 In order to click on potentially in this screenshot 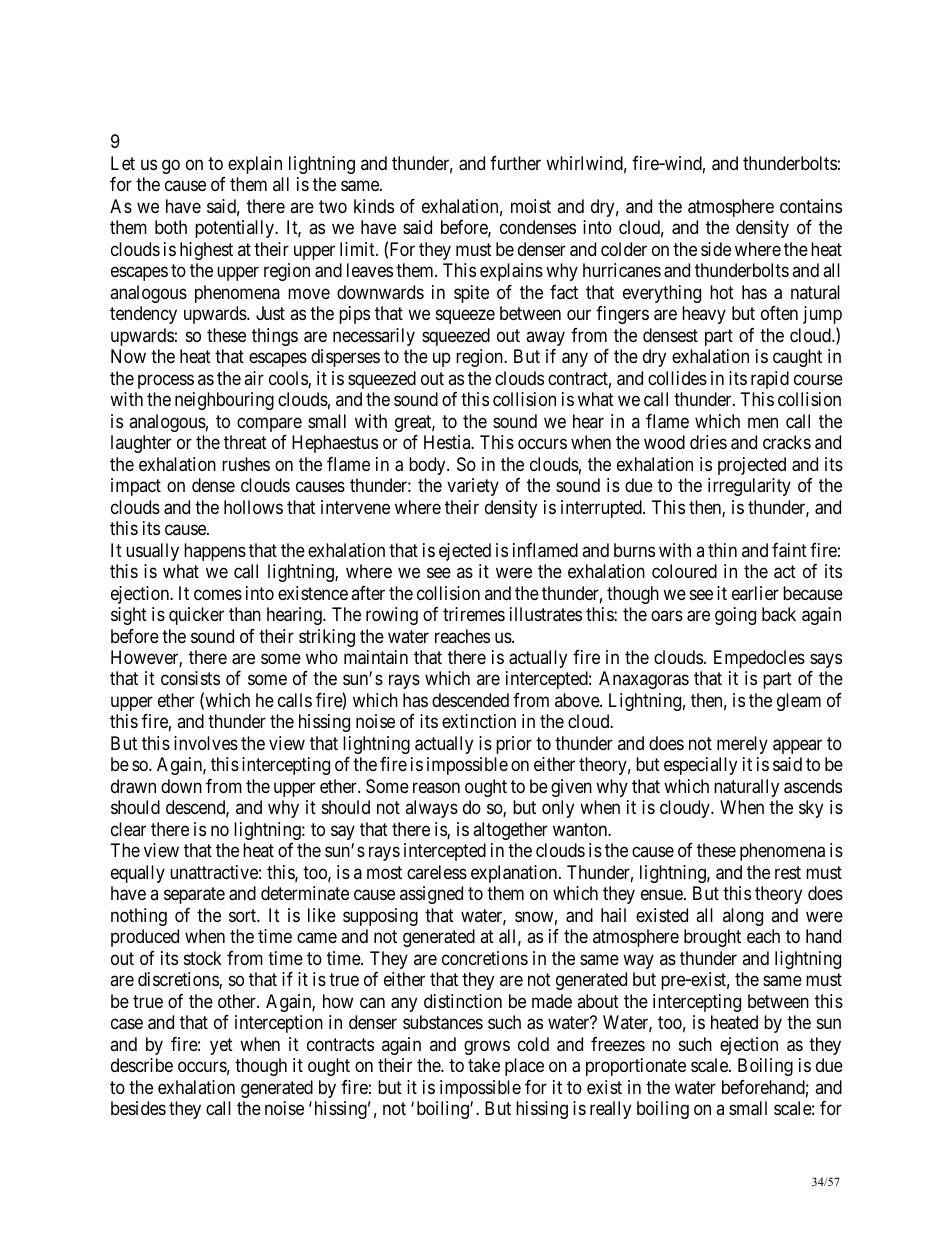, I will do `click(235, 229)`.
